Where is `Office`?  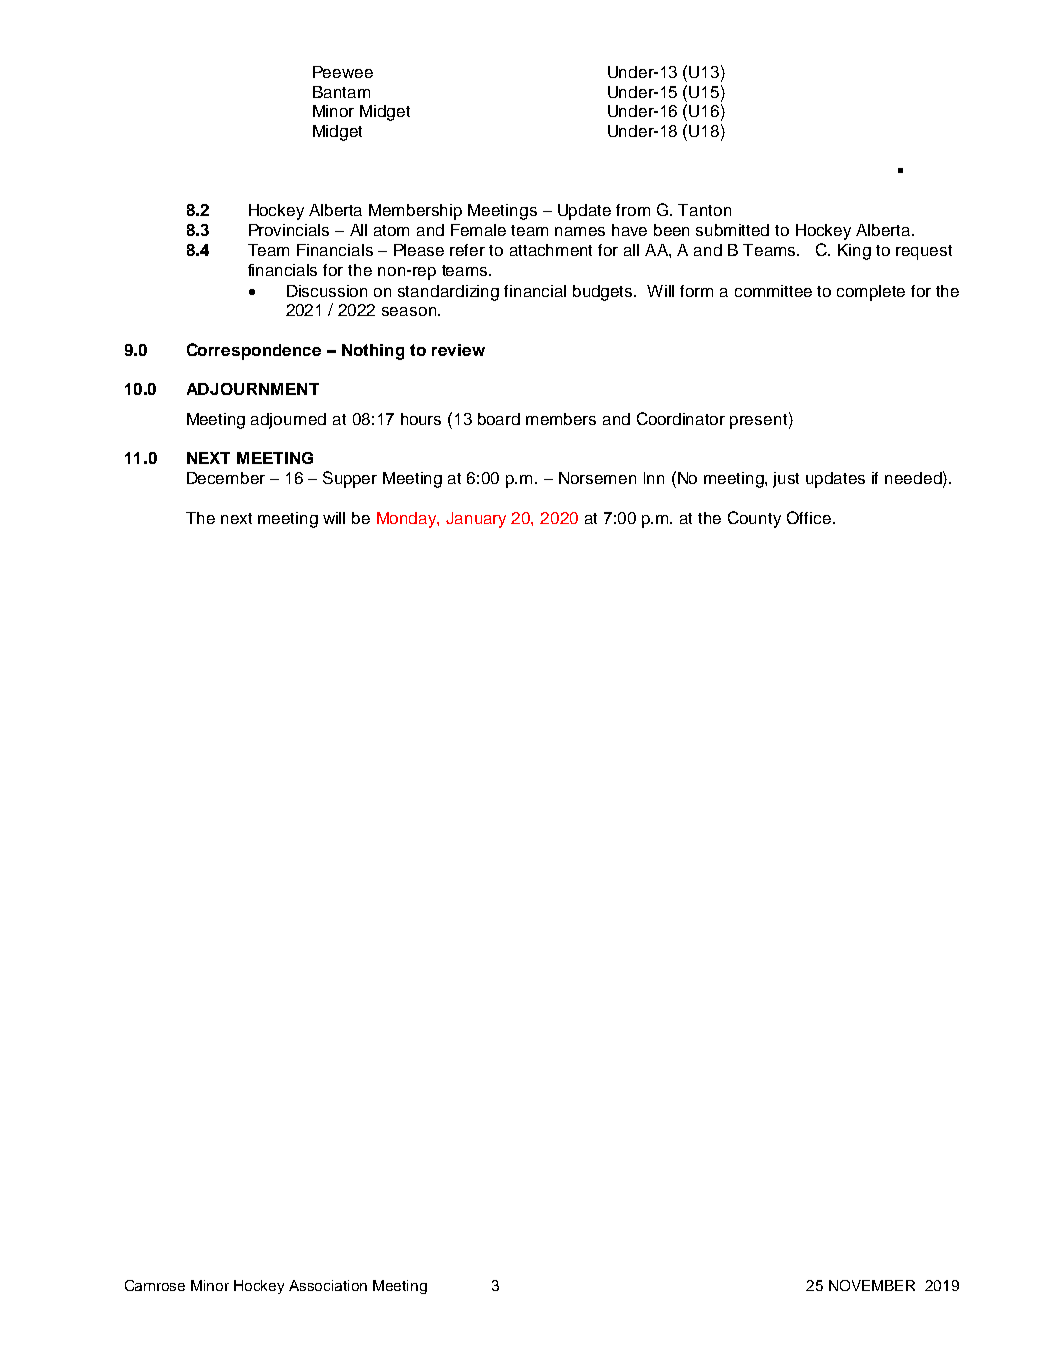 Office is located at coordinates (809, 517).
